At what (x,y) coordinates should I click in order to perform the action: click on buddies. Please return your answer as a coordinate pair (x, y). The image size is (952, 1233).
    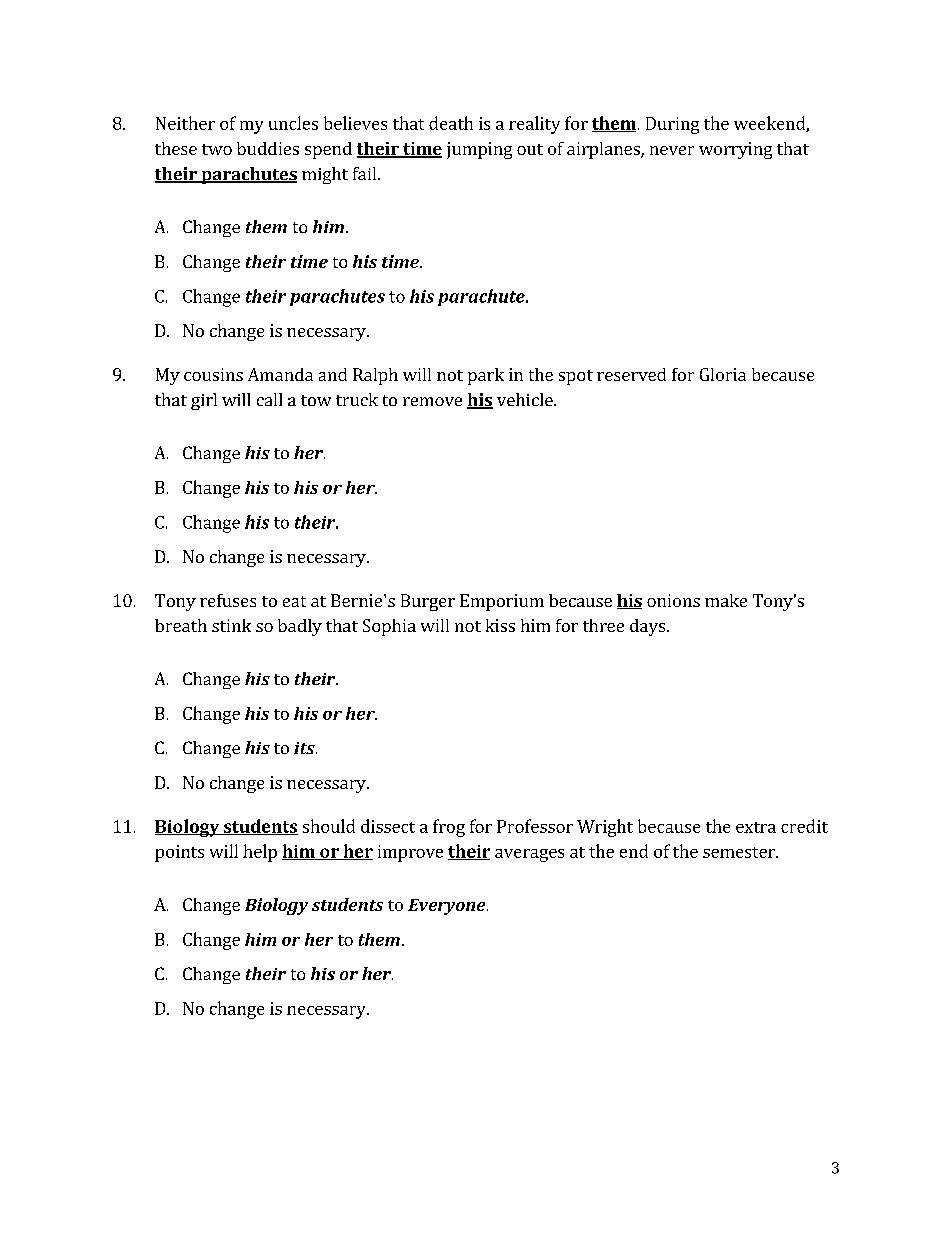
    Looking at the image, I should click on (268, 148).
